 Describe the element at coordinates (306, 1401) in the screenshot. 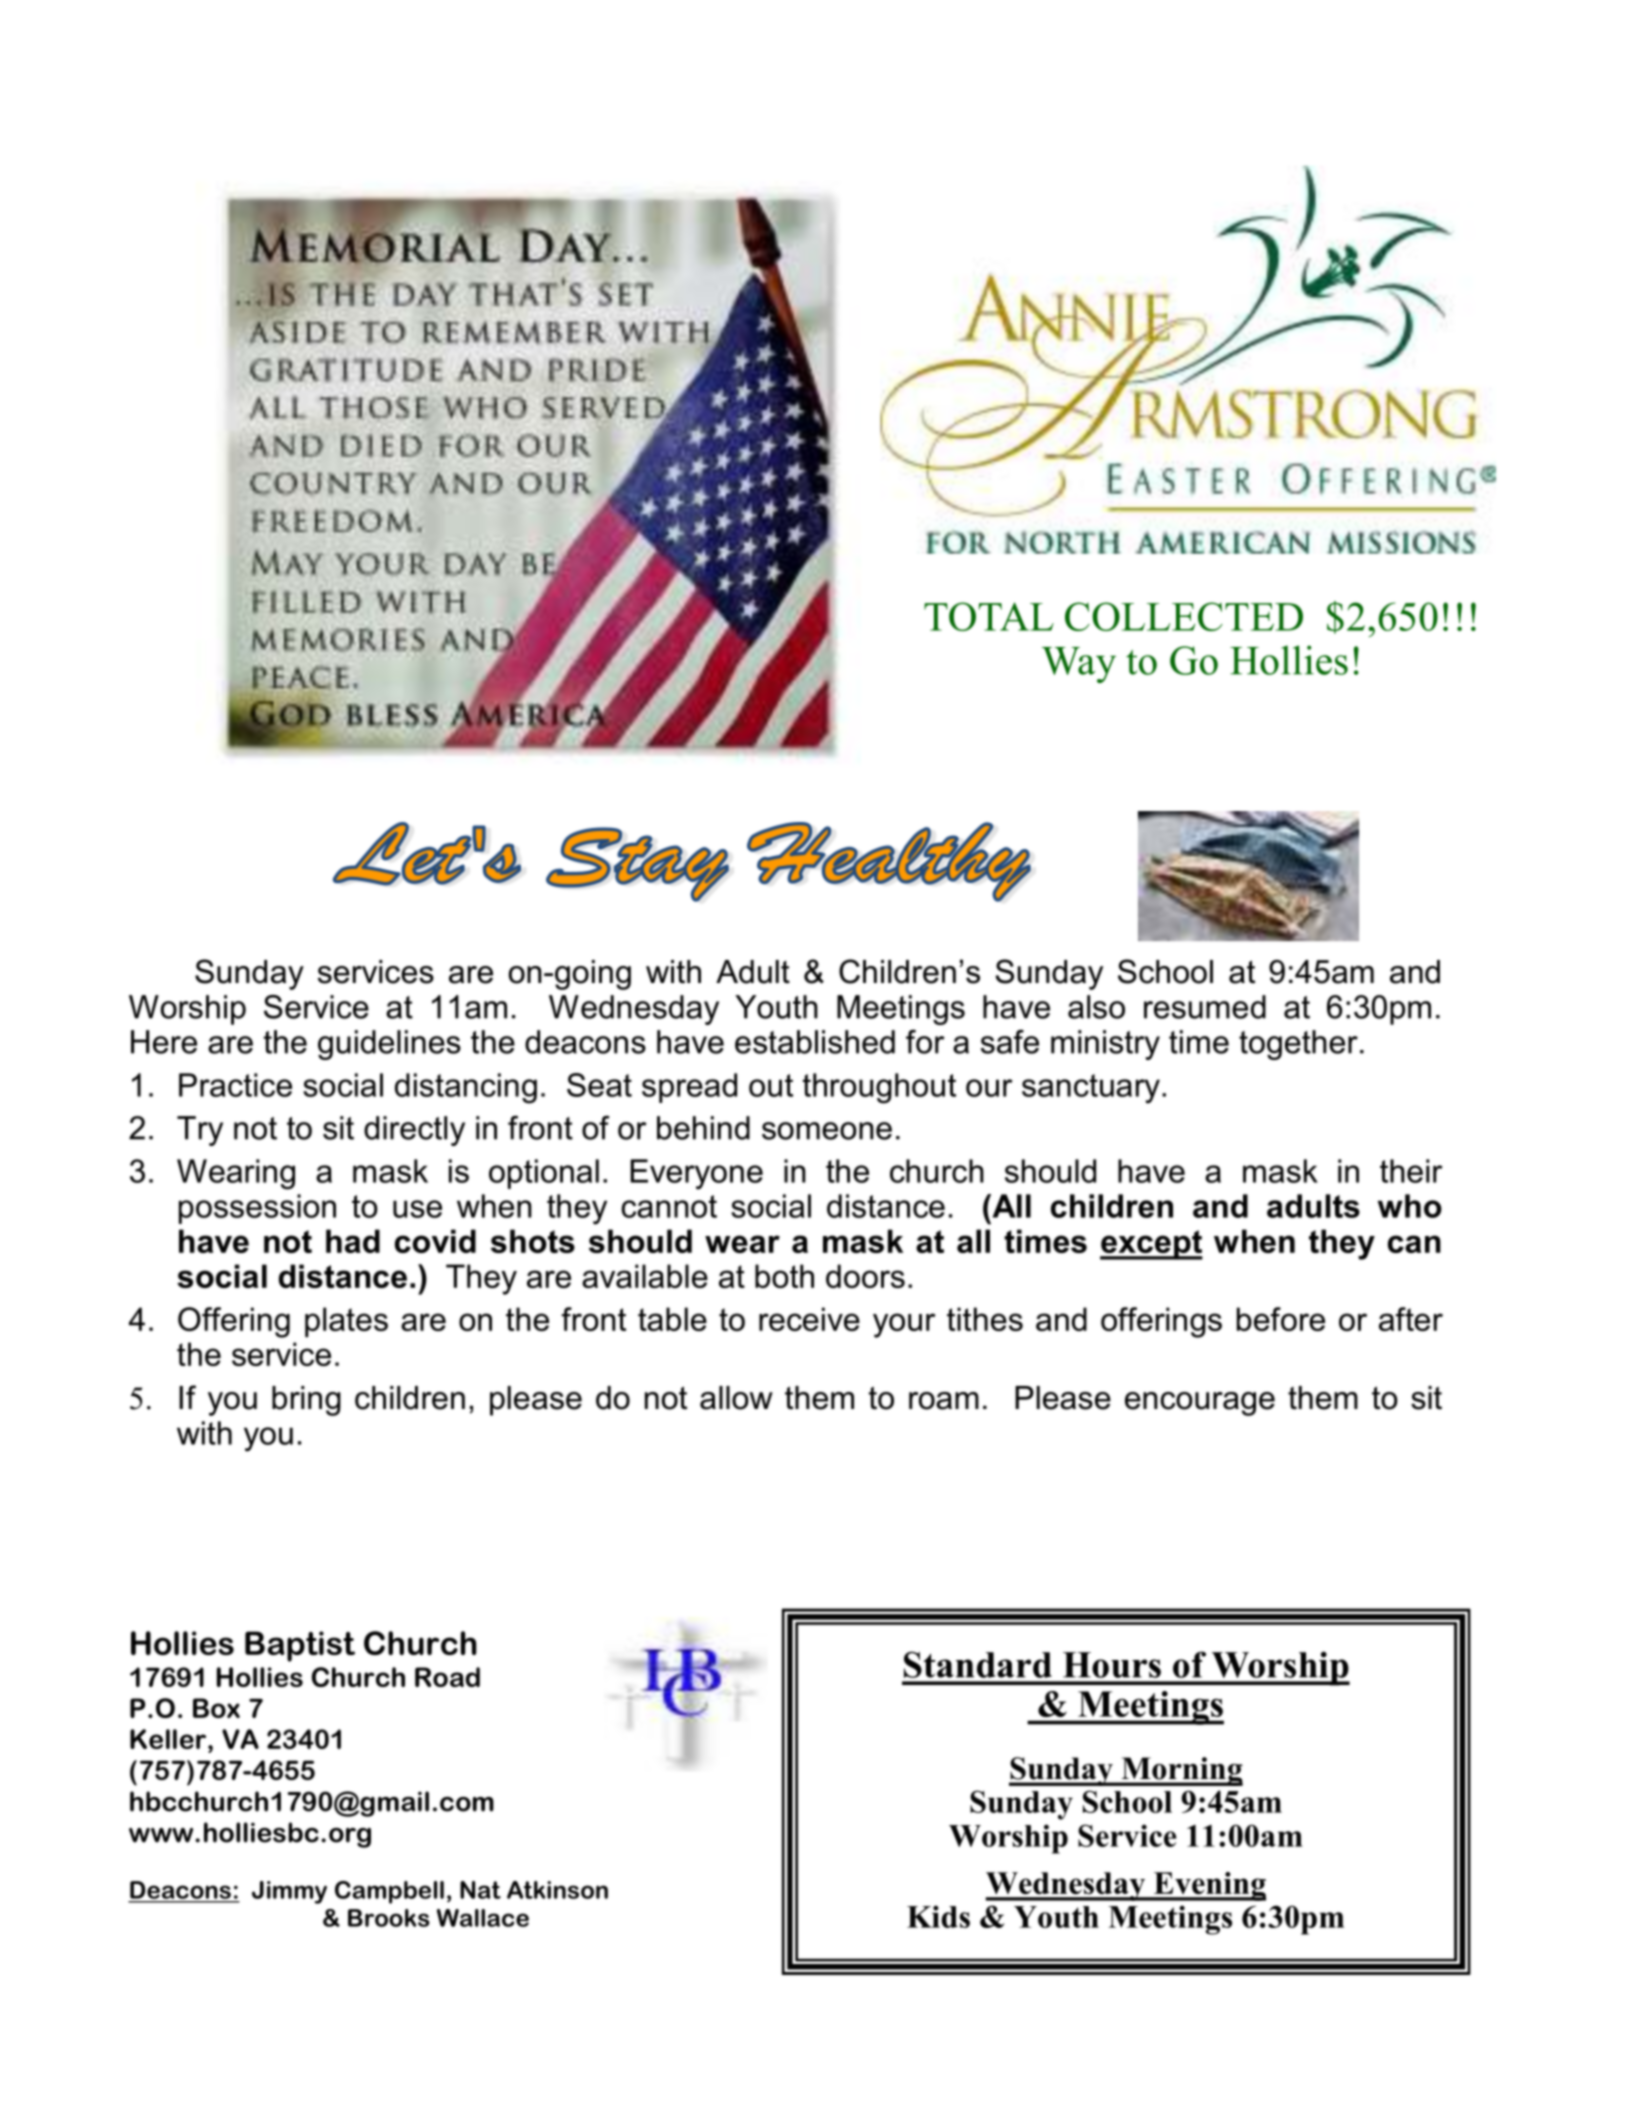

I see `bring` at that location.
